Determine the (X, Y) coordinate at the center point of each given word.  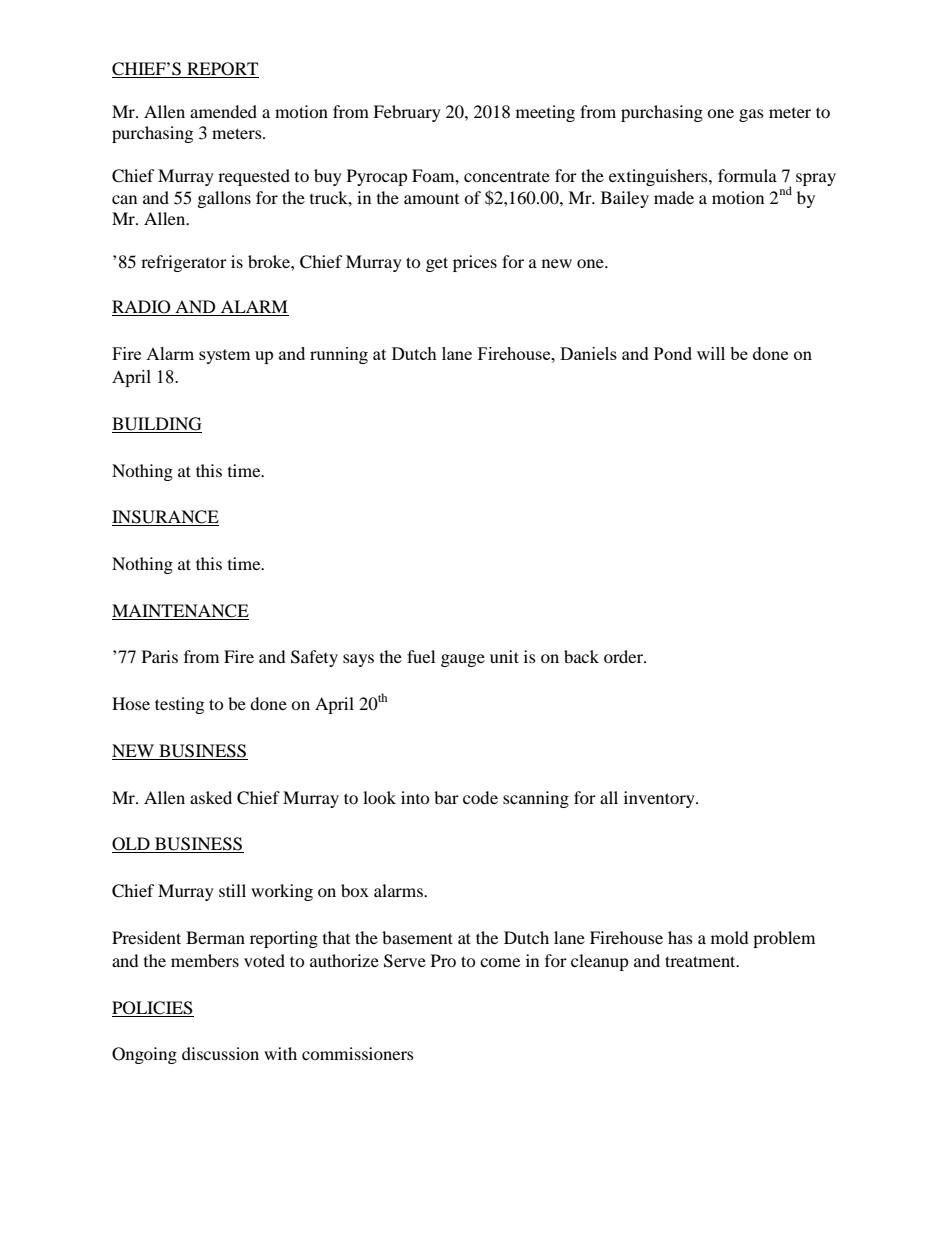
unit (504, 656)
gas (751, 115)
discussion (220, 1053)
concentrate (507, 176)
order (624, 656)
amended (223, 111)
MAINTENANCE (180, 611)
